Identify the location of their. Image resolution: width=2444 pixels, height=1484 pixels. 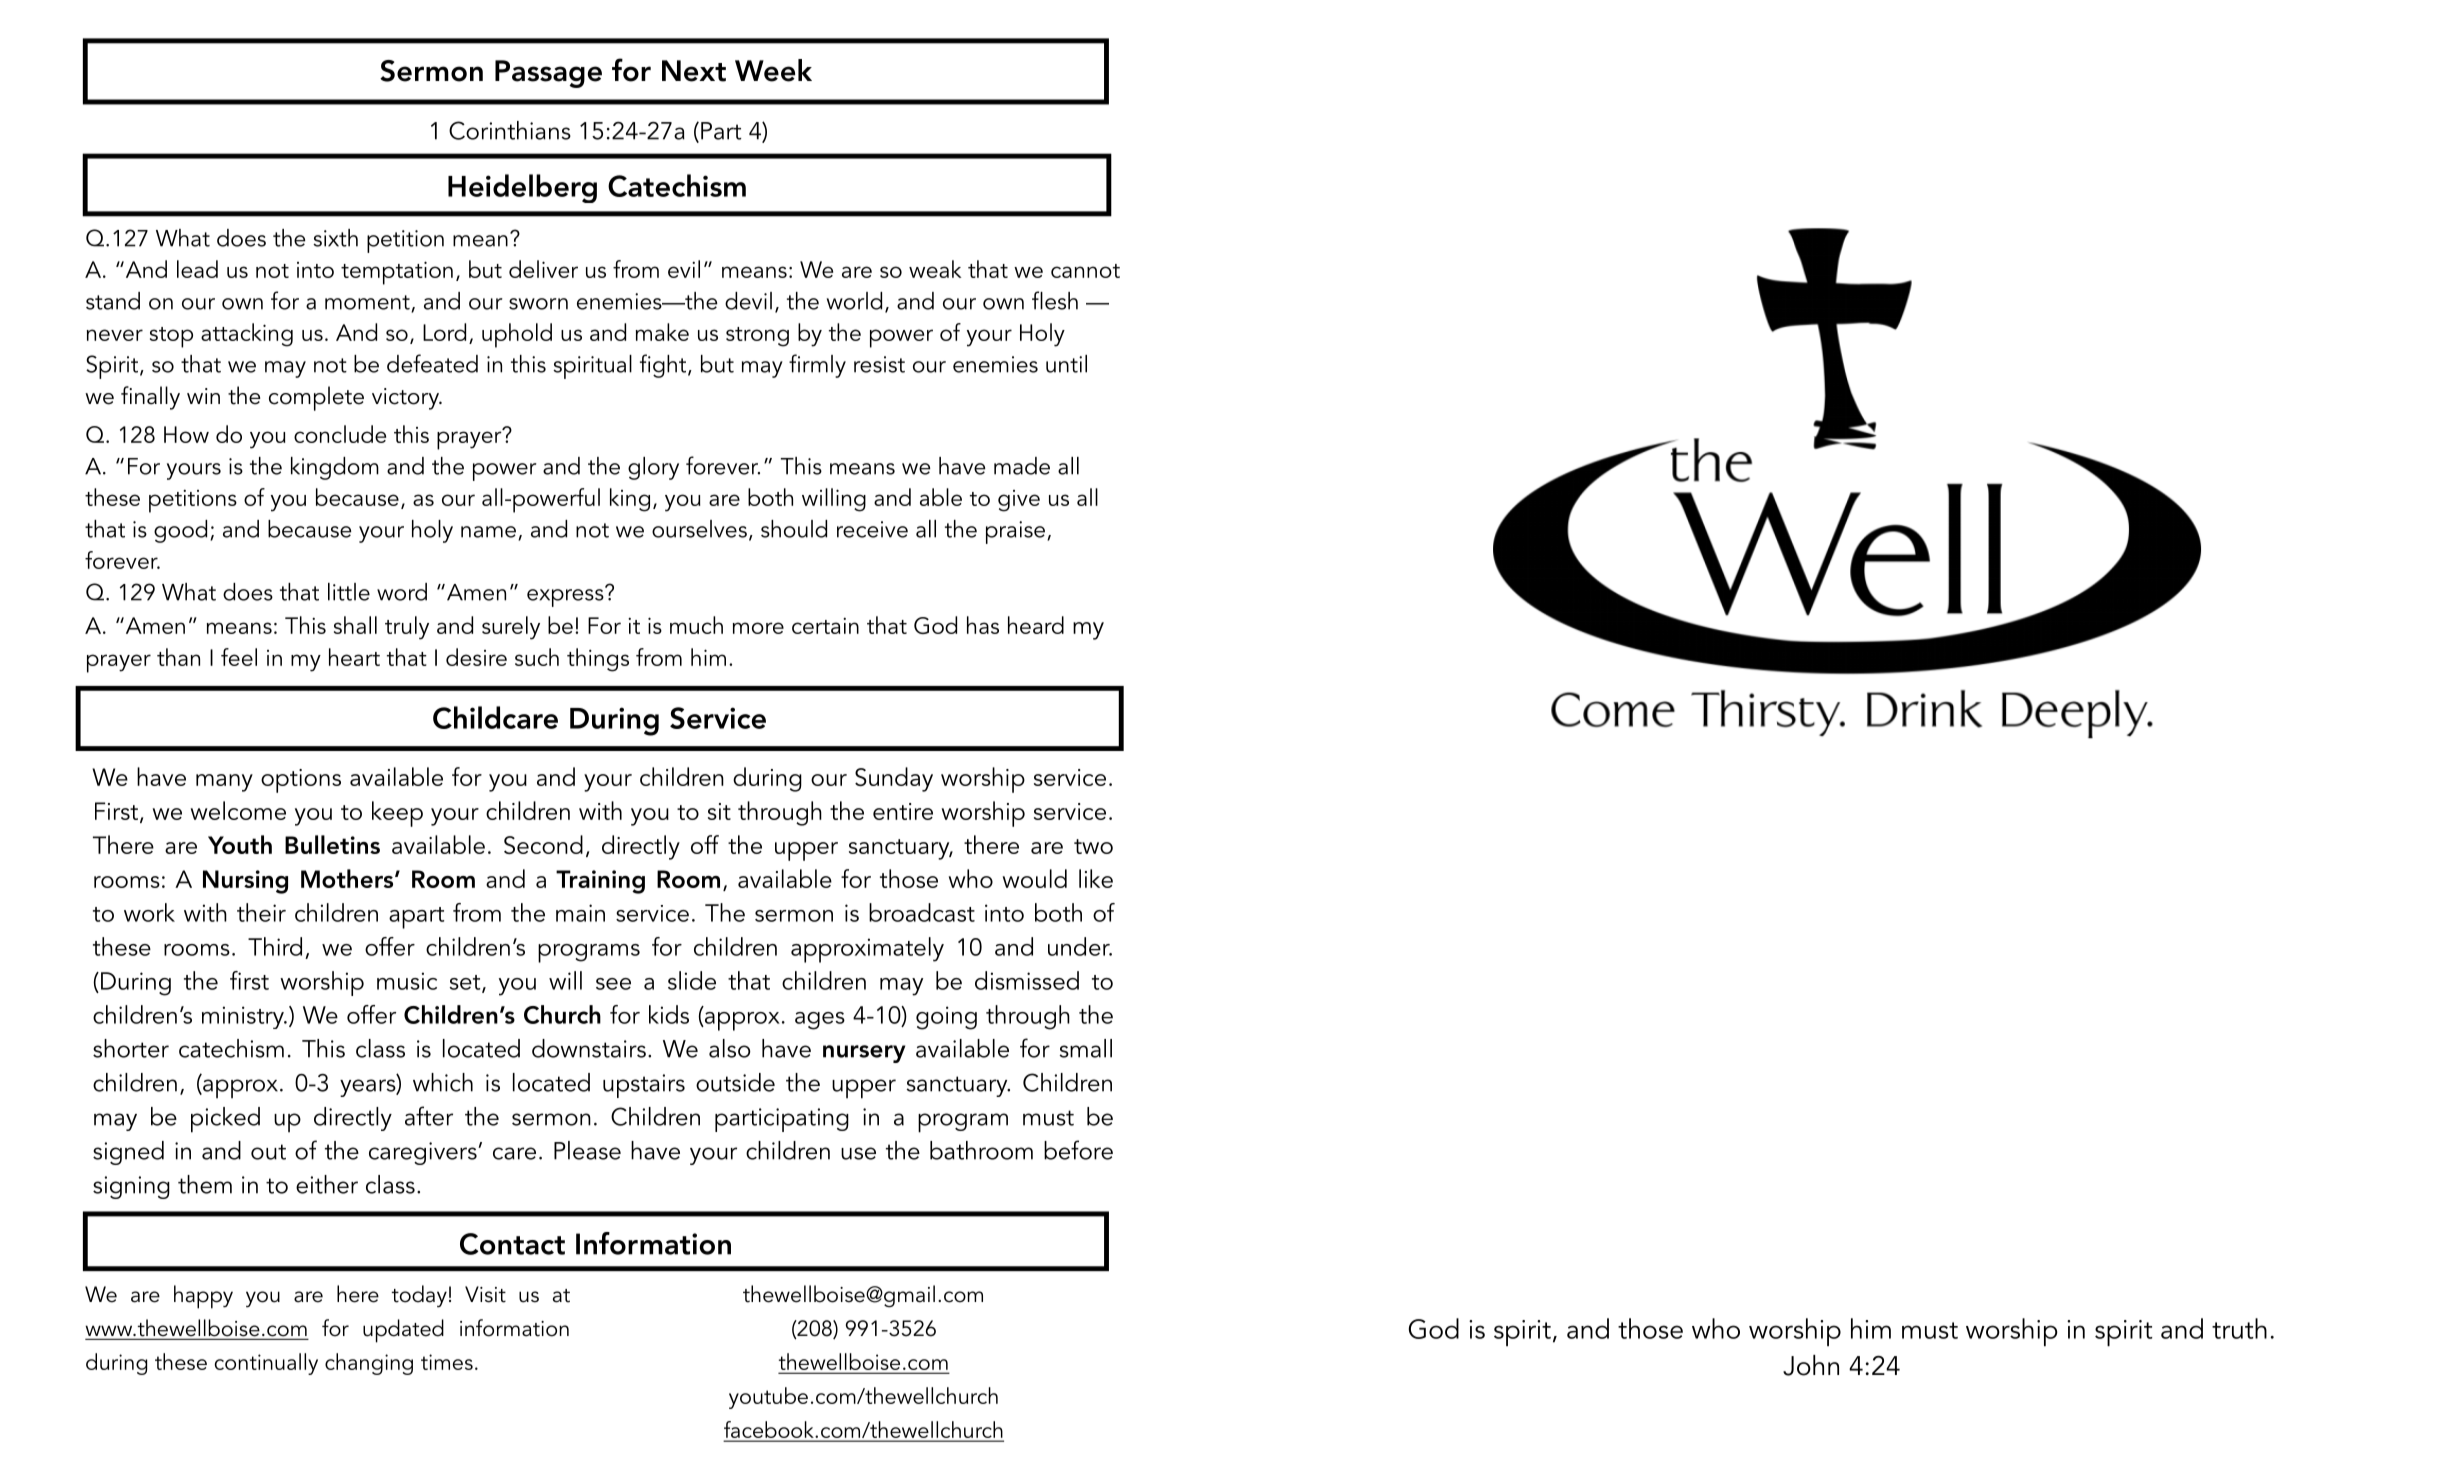
(261, 912).
